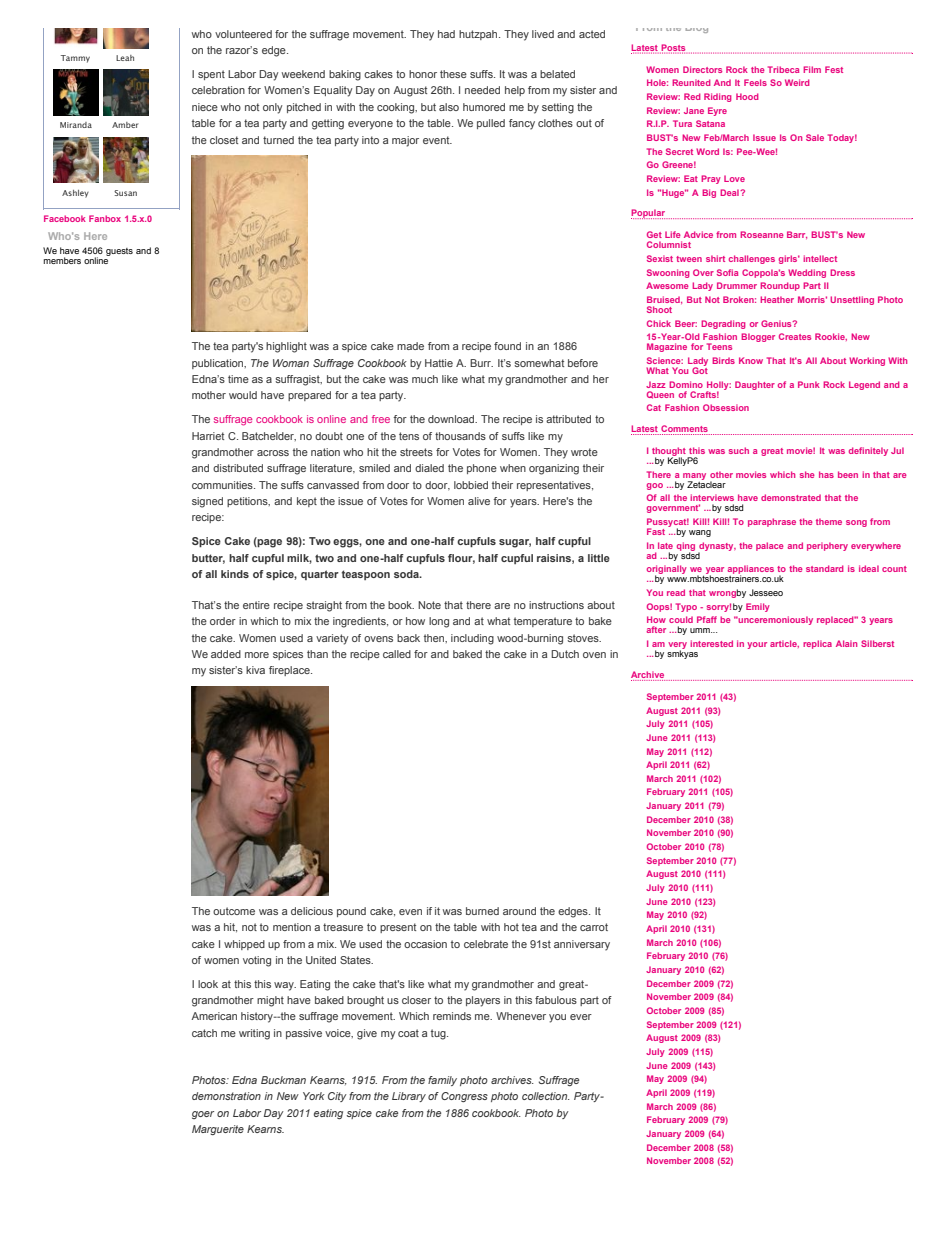 The width and height of the screenshot is (952, 1233). What do you see at coordinates (125, 58) in the screenshot?
I see `Leah` at bounding box center [125, 58].
